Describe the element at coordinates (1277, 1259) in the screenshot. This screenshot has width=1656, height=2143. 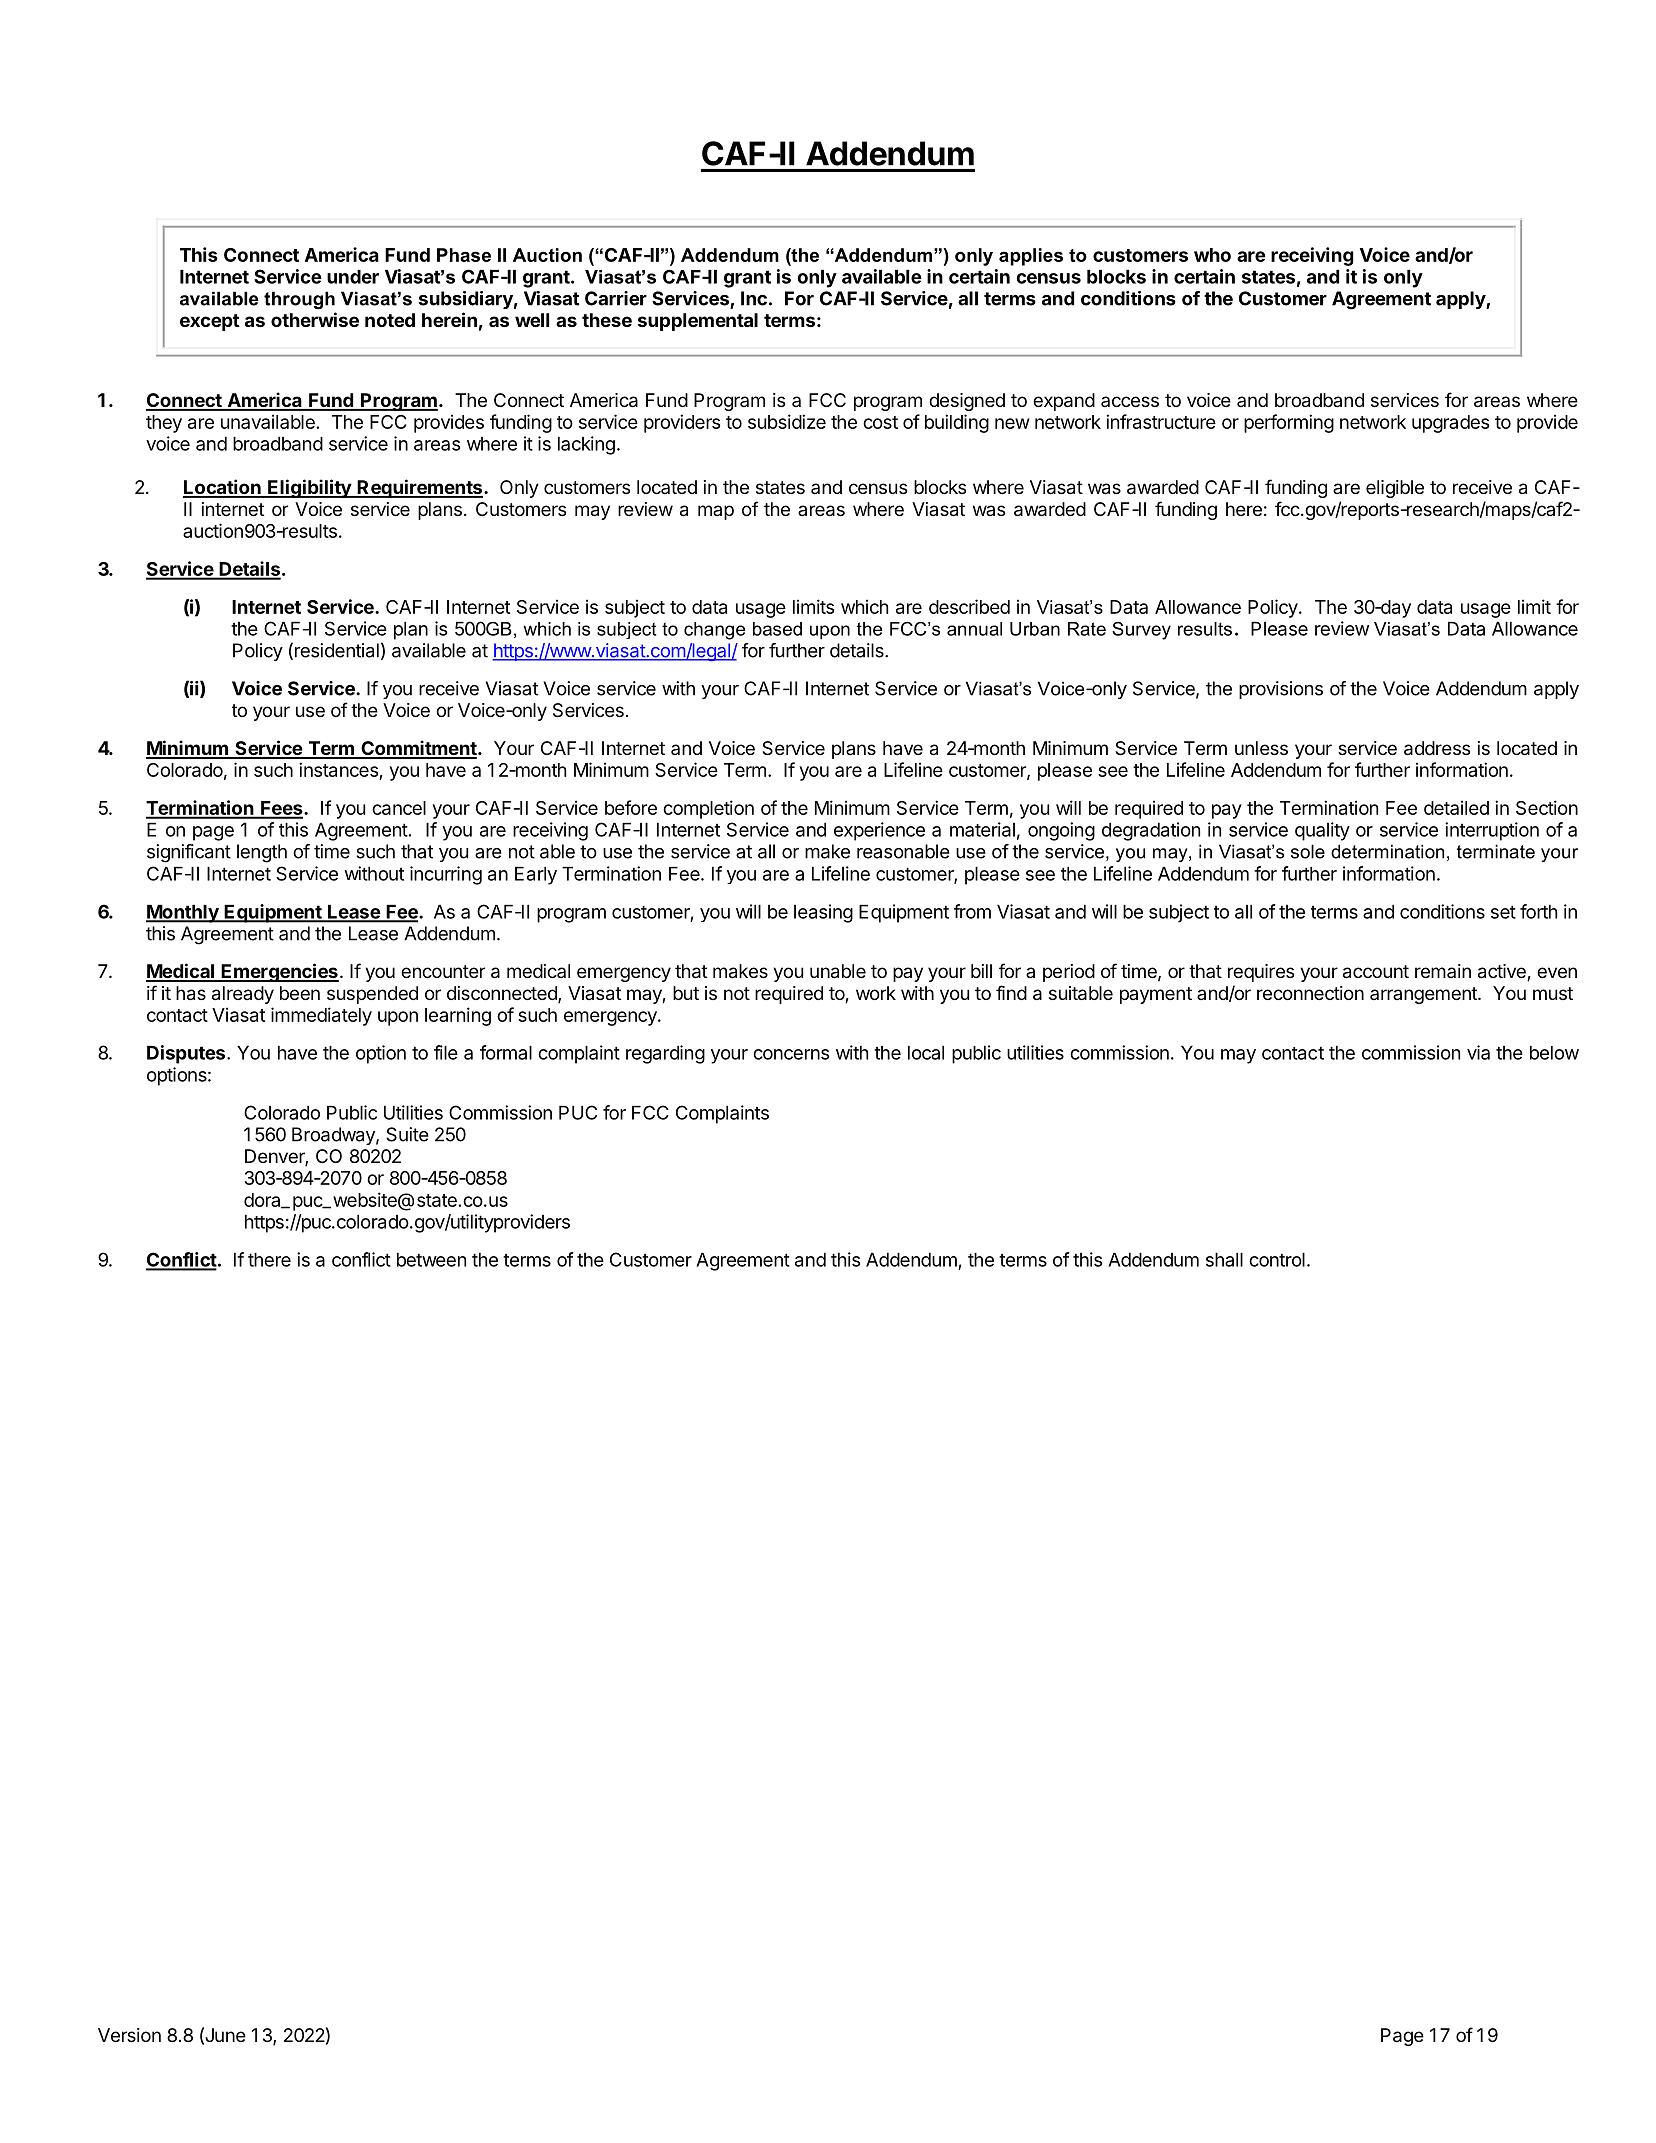
I see `control` at that location.
